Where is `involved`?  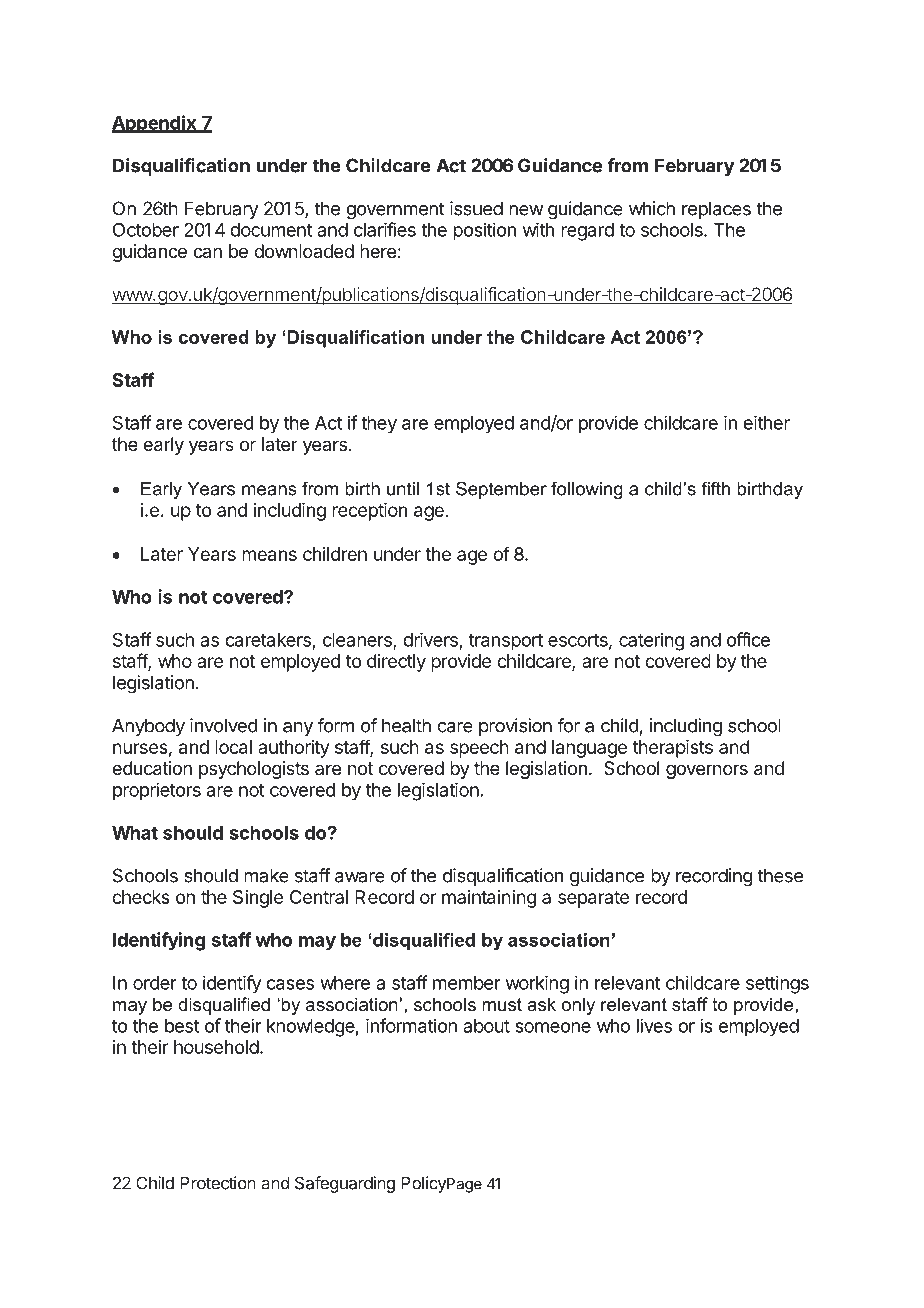
involved is located at coordinates (224, 725).
